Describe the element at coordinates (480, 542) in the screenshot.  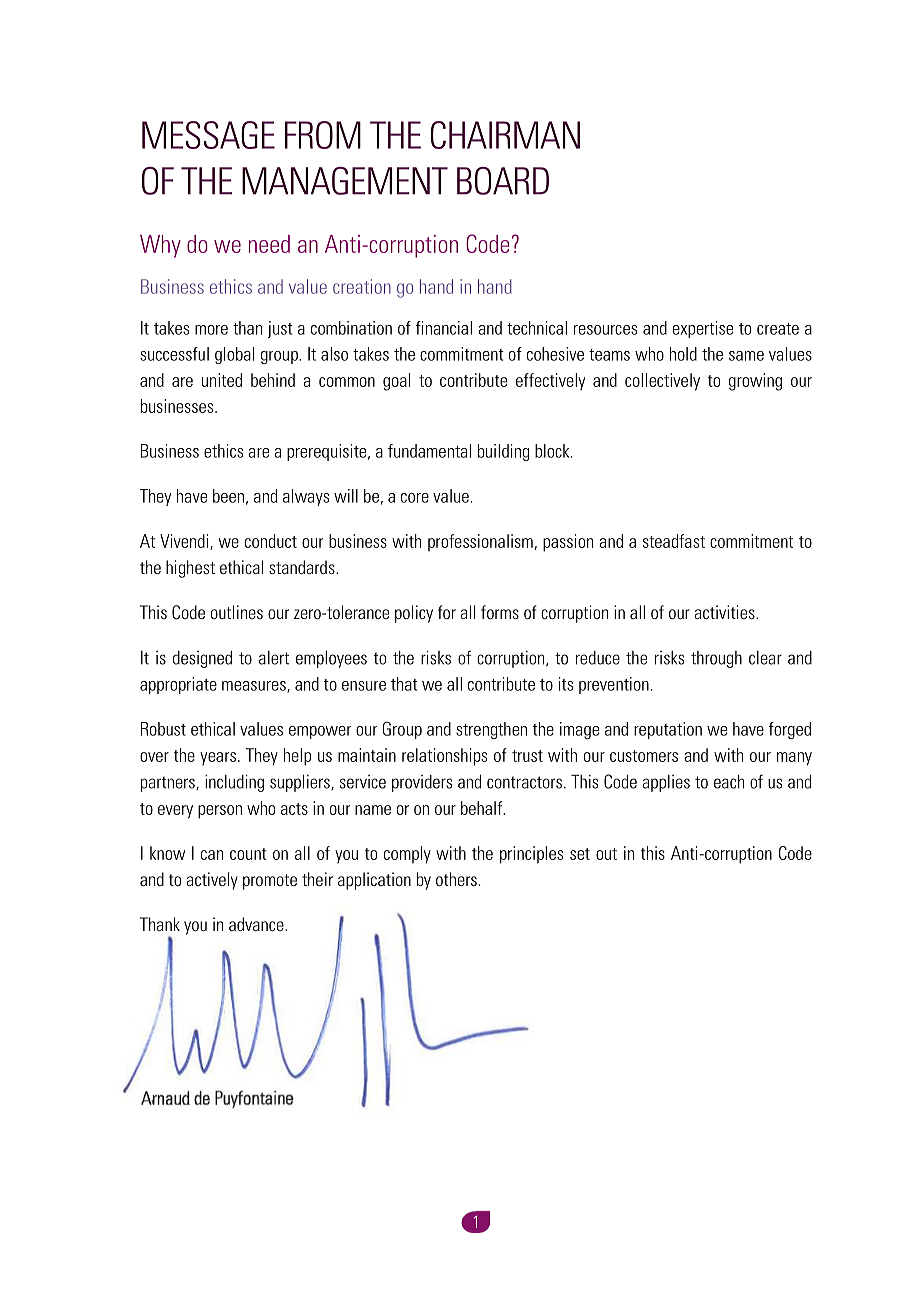
I see `professionalism` at that location.
